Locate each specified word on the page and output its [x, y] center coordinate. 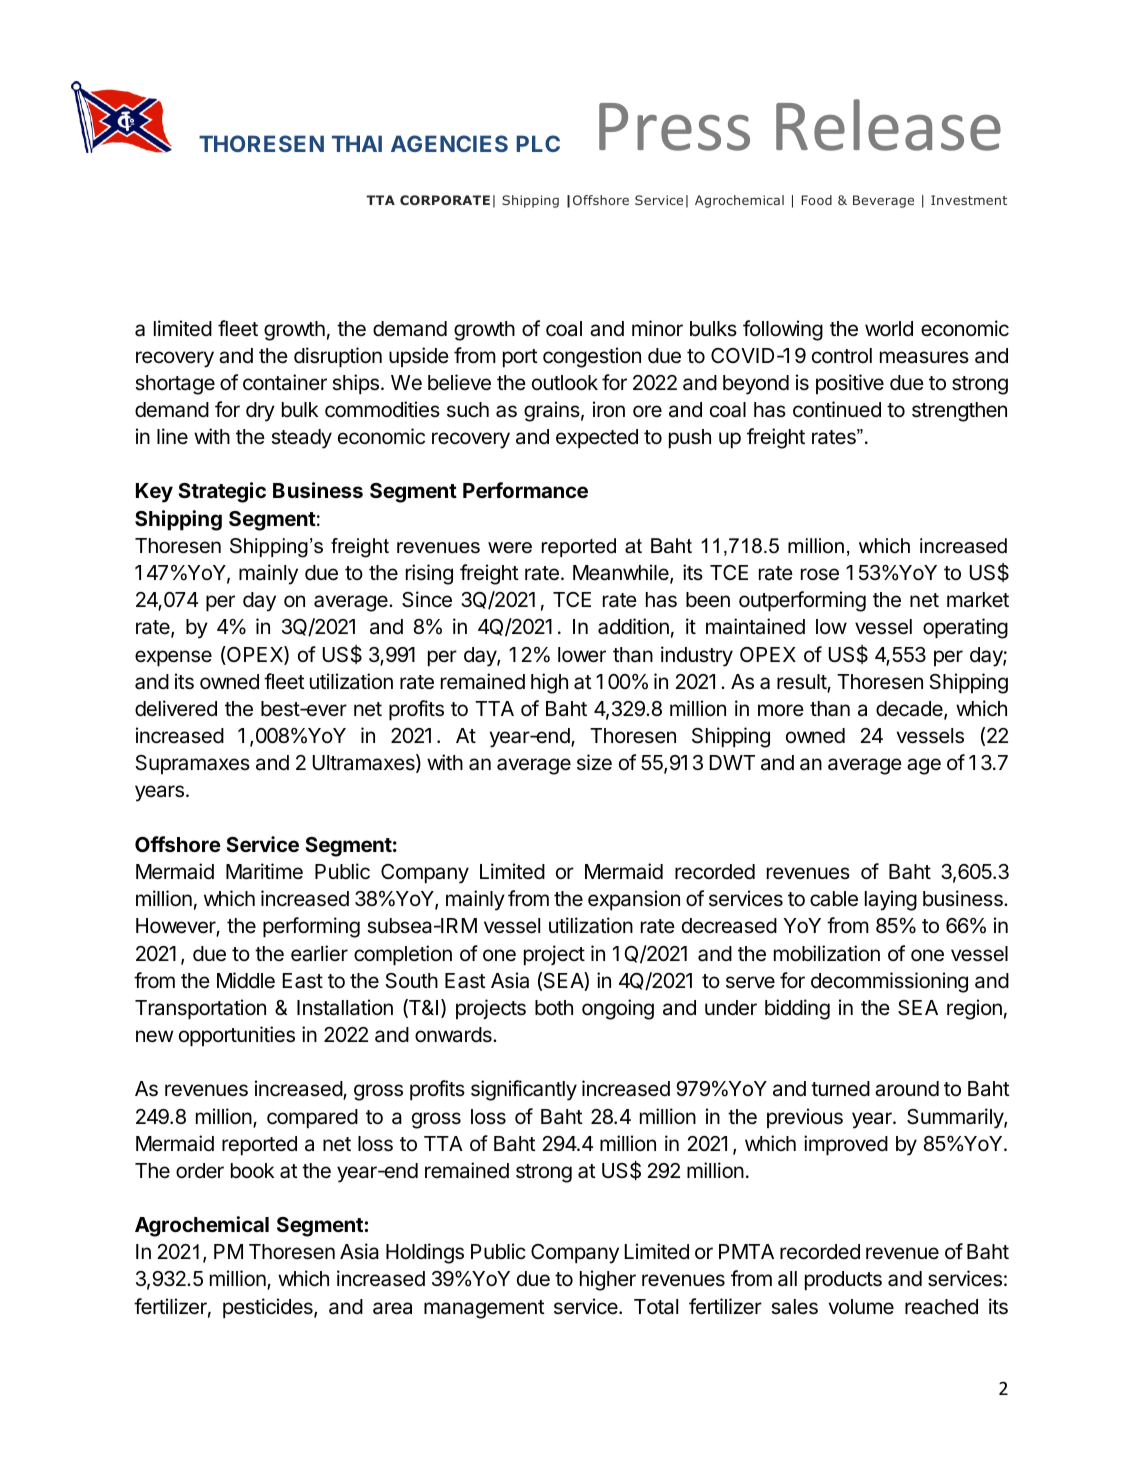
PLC [538, 143]
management [484, 1309]
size [594, 762]
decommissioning [889, 982]
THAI [357, 143]
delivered [176, 708]
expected [597, 439]
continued [837, 409]
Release [888, 125]
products [843, 1281]
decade [910, 710]
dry [260, 412]
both [554, 1008]
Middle [246, 980]
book [252, 1171]
